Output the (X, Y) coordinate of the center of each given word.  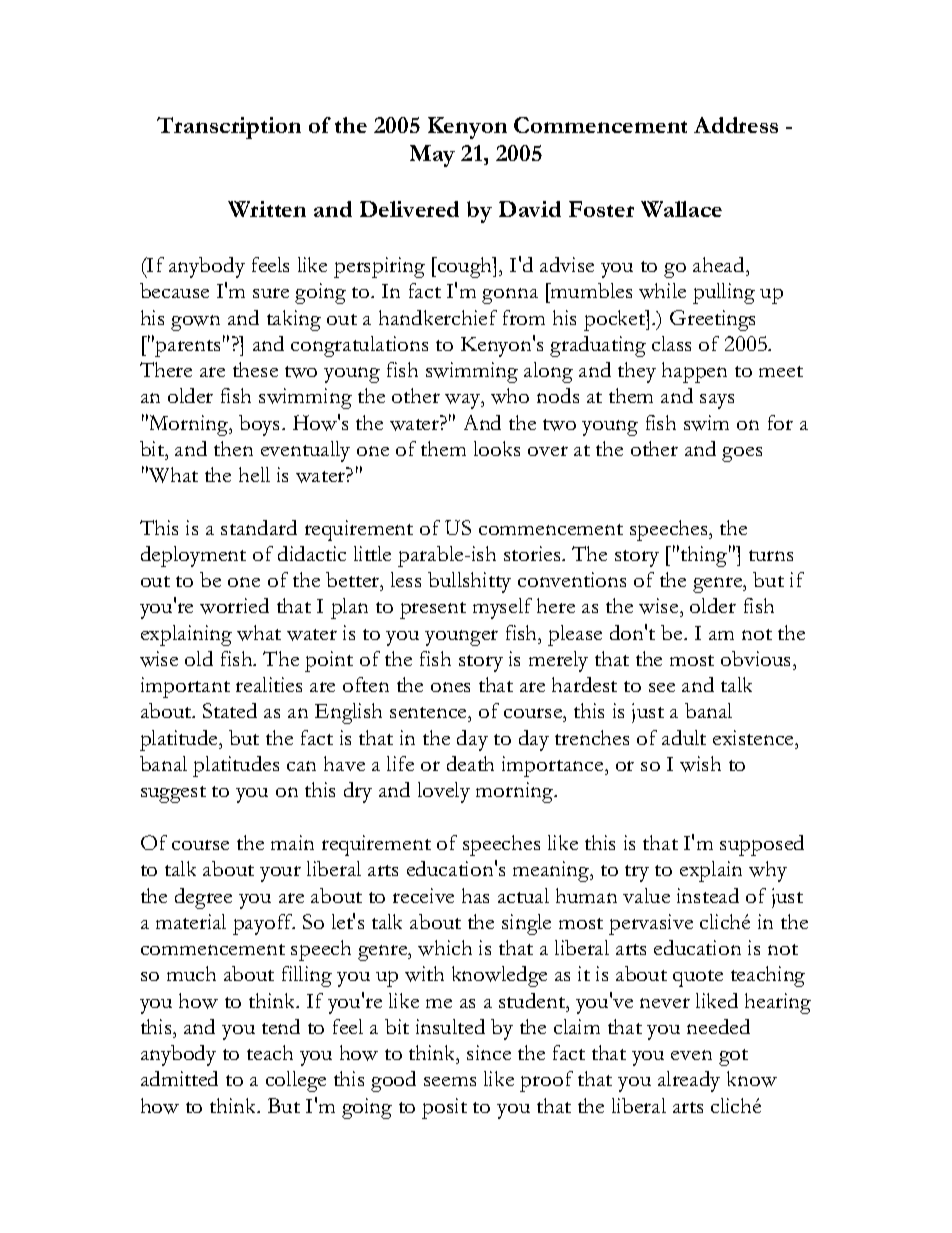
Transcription (229, 128)
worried (234, 606)
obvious (757, 658)
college (296, 1081)
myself (502, 608)
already (689, 1081)
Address (736, 125)
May (432, 156)
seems (450, 1081)
